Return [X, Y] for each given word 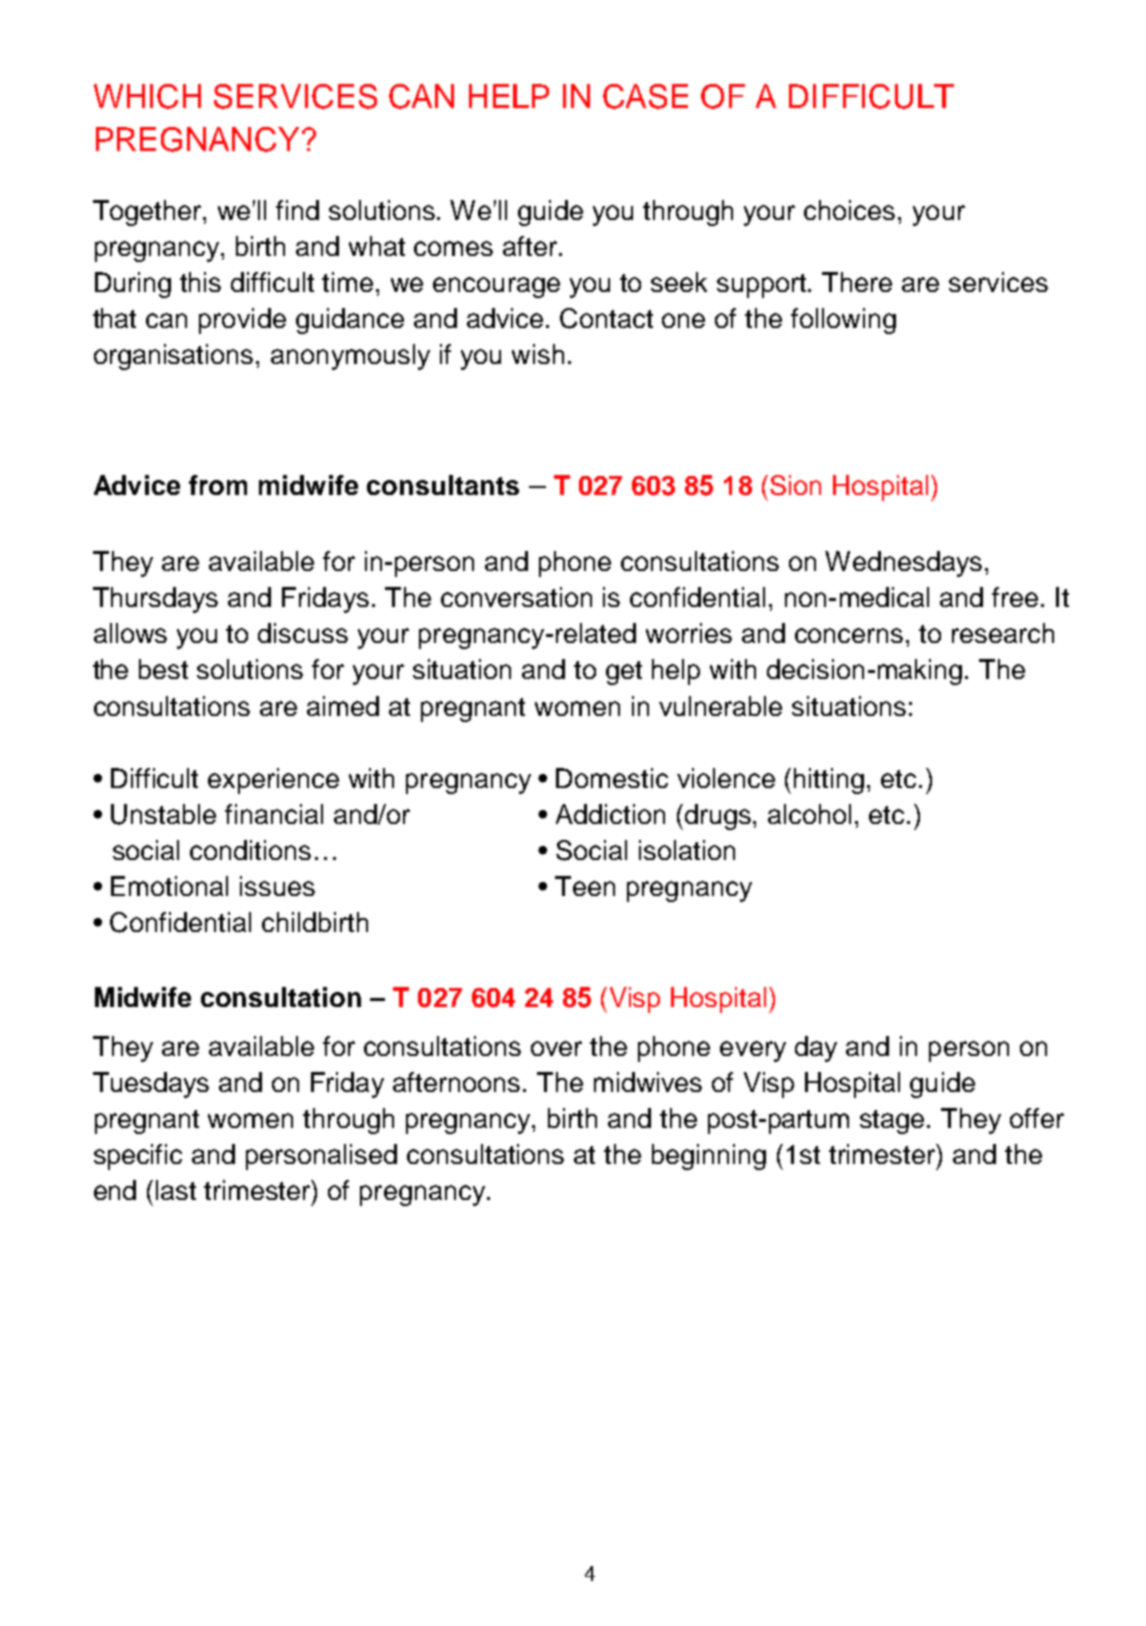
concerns [849, 635]
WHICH [147, 96]
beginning [709, 1157]
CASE [645, 96]
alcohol [809, 814]
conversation [516, 597]
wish [538, 354]
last [176, 1190]
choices [849, 210]
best [163, 669]
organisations [173, 357]
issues [277, 886]
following [843, 321]
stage [892, 1122]
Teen [585, 886]
